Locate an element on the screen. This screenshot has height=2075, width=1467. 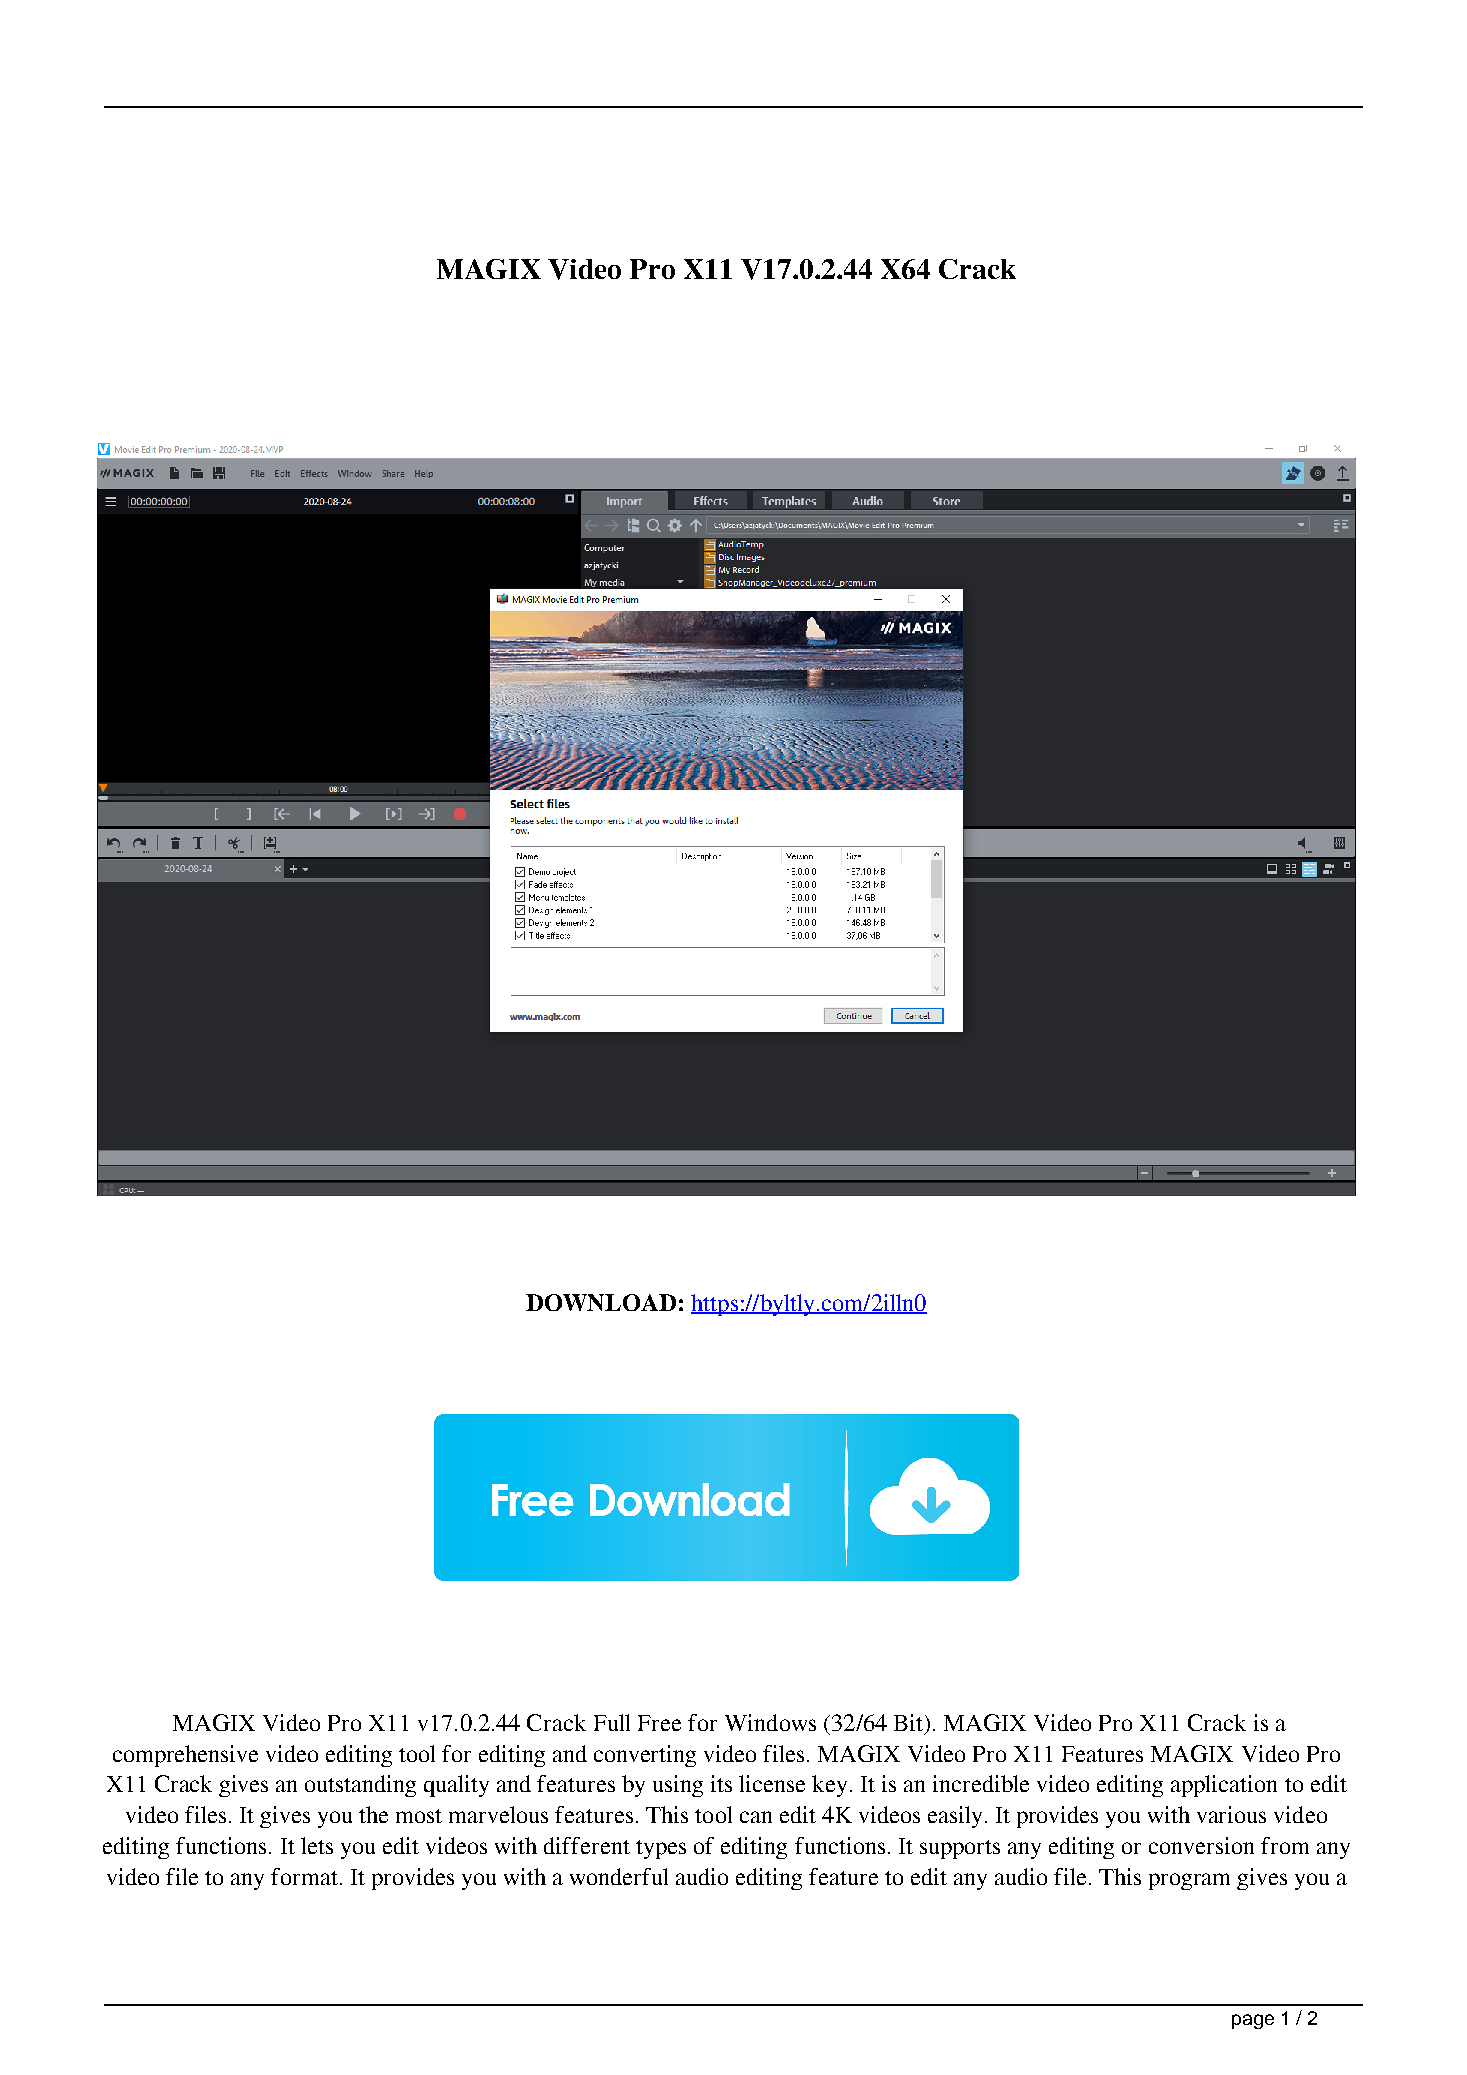
Windows is located at coordinates (770, 1722).
